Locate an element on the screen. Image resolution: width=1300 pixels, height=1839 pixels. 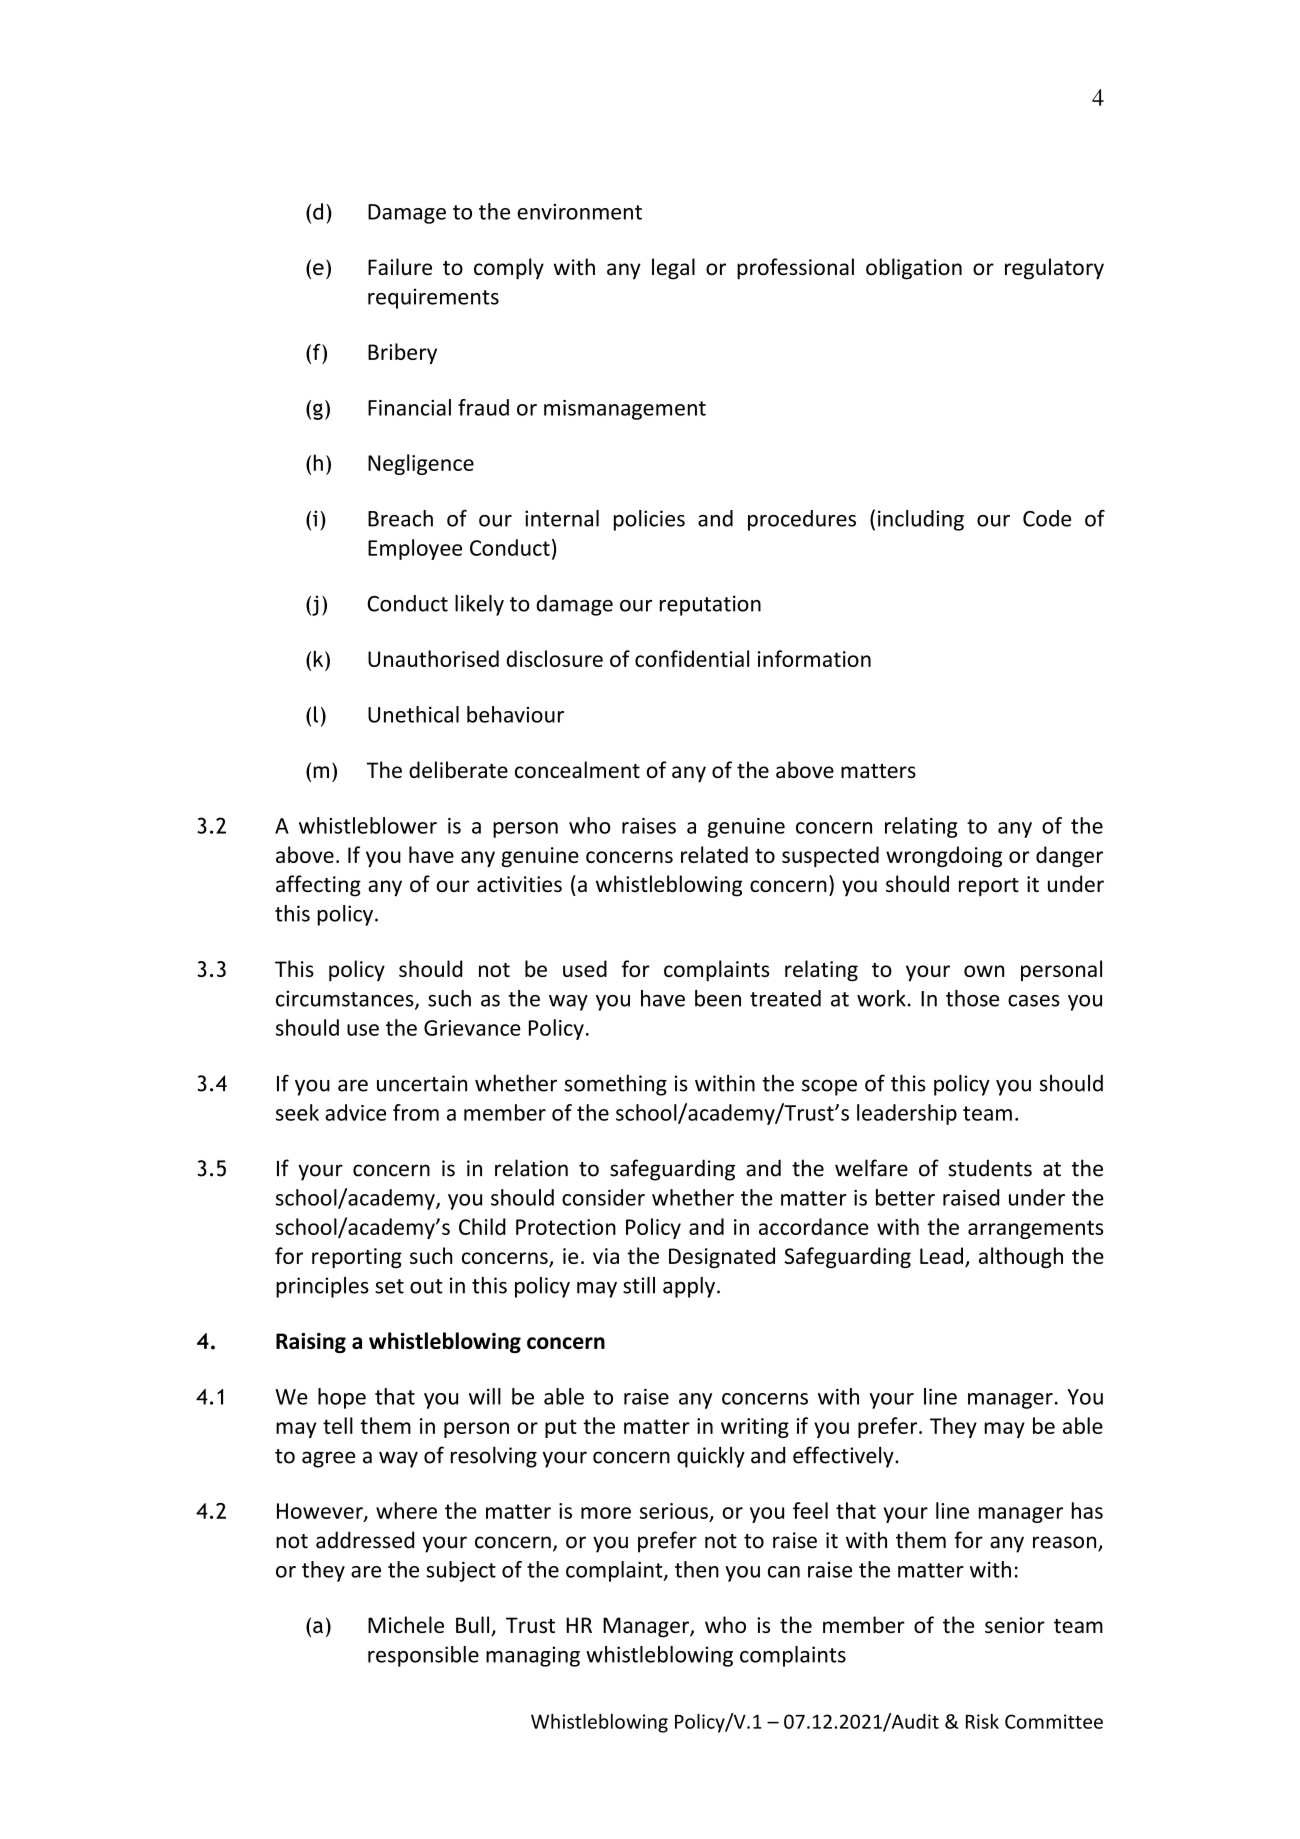
set is located at coordinates (389, 1286).
